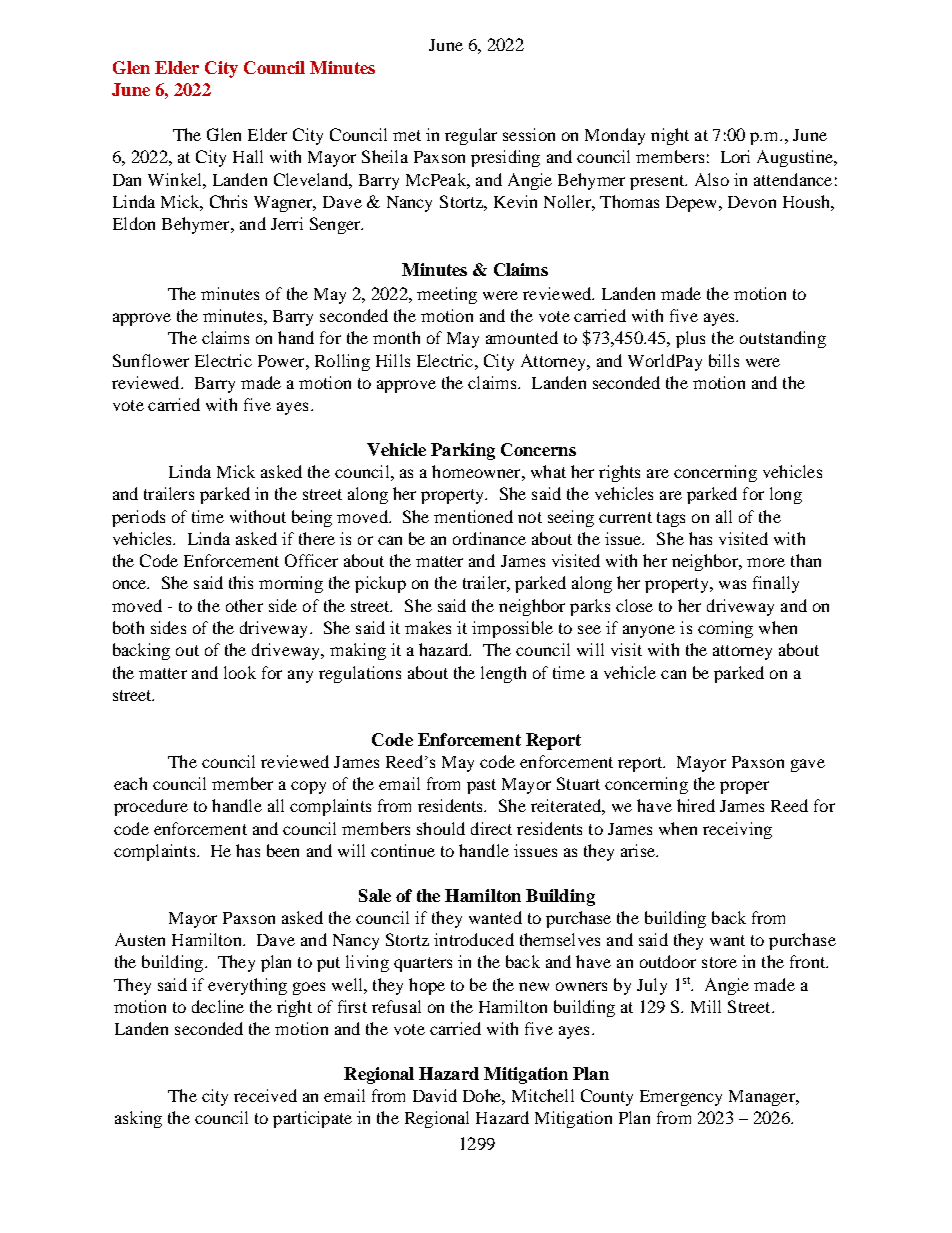 The width and height of the page is (952, 1233). Describe the element at coordinates (463, 451) in the page. I see `Parking` at that location.
